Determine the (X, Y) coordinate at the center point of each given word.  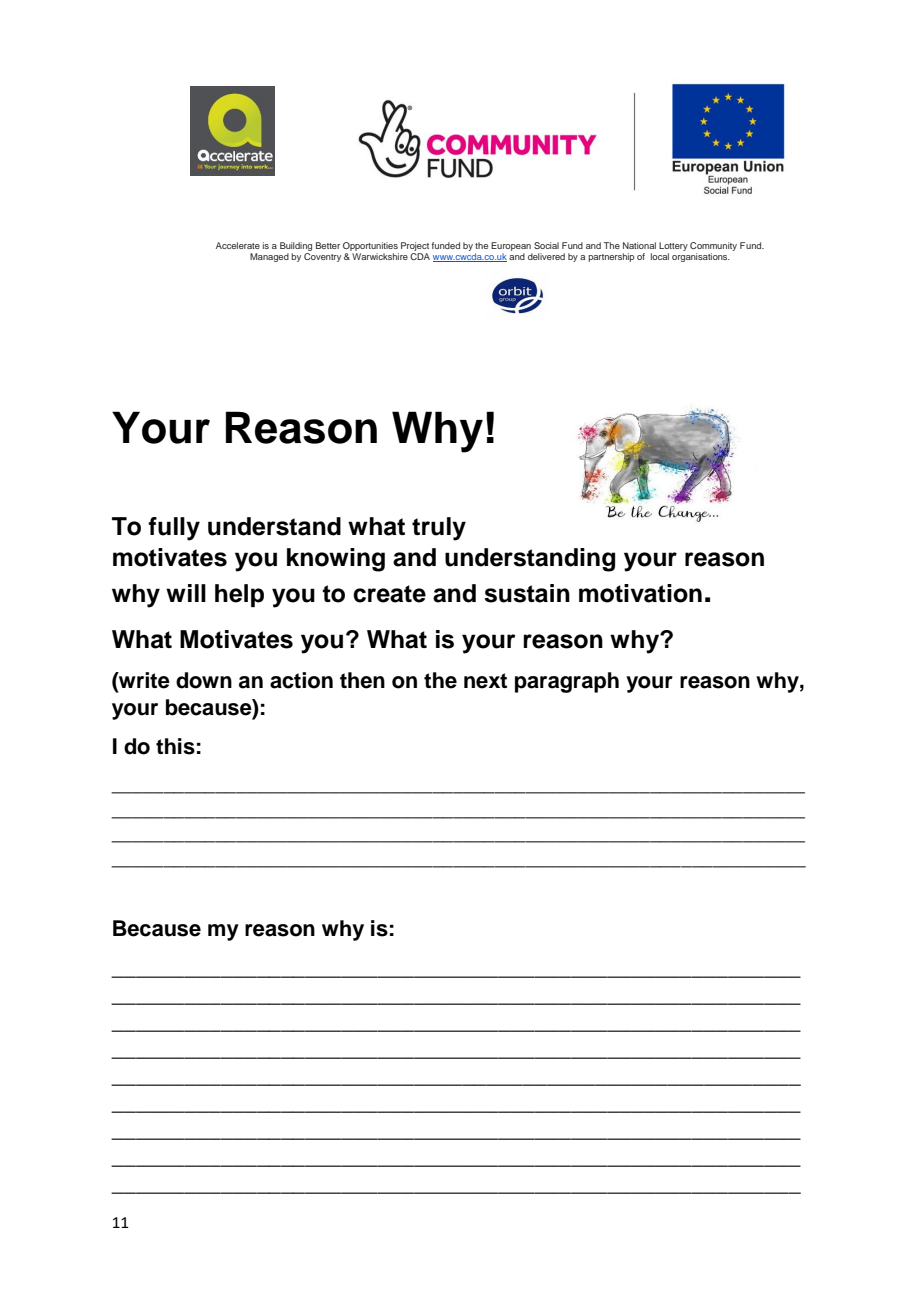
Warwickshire (380, 256)
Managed (269, 257)
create (389, 594)
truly (439, 529)
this (175, 746)
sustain (527, 593)
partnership (611, 257)
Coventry (322, 257)
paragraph (567, 682)
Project (415, 248)
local (660, 256)
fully (174, 529)
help (239, 595)
